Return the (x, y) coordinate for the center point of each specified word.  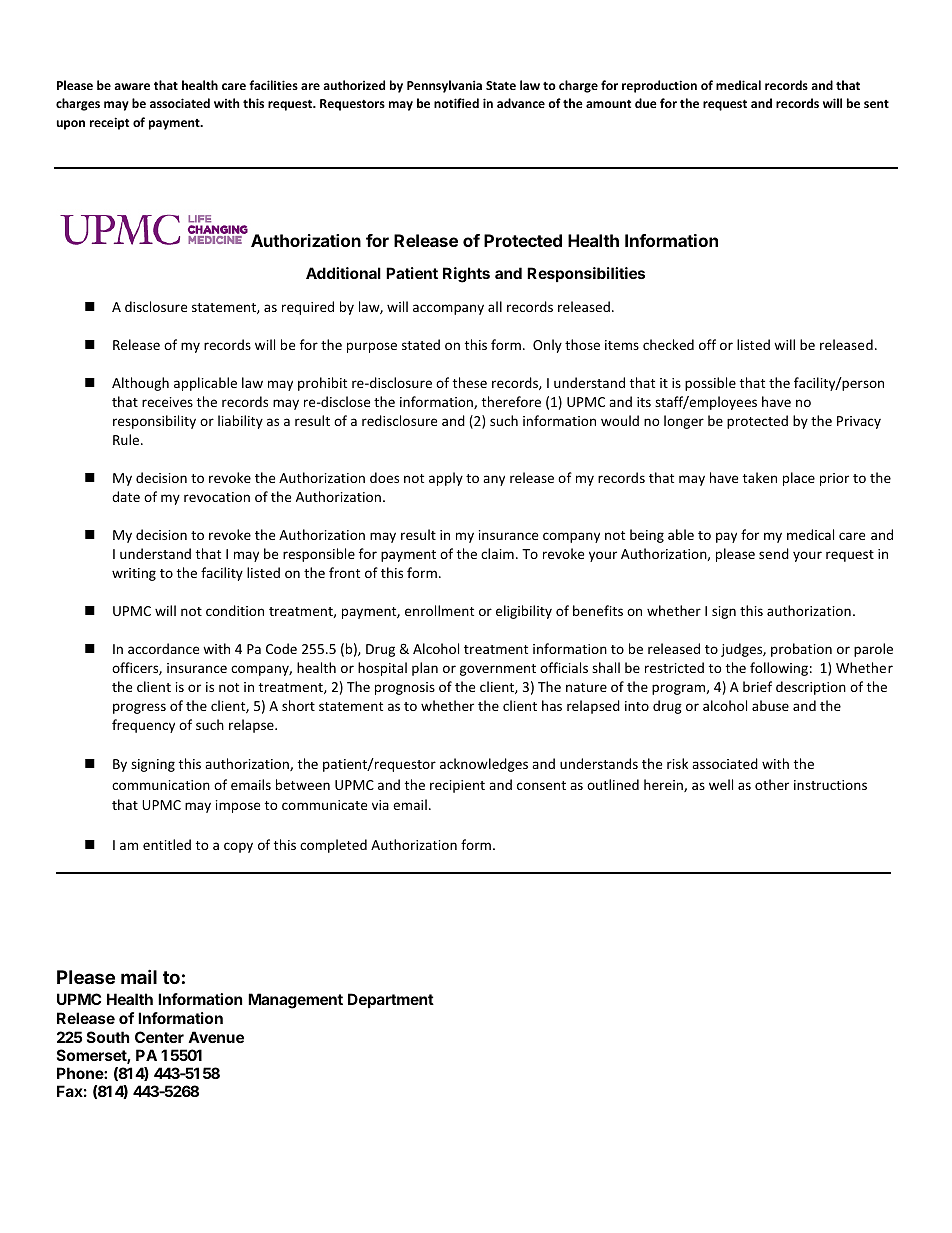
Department (391, 1000)
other (772, 784)
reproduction (659, 86)
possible (710, 384)
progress (139, 708)
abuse (770, 705)
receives (167, 402)
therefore (511, 401)
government (498, 670)
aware (132, 86)
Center (159, 1037)
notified (456, 103)
